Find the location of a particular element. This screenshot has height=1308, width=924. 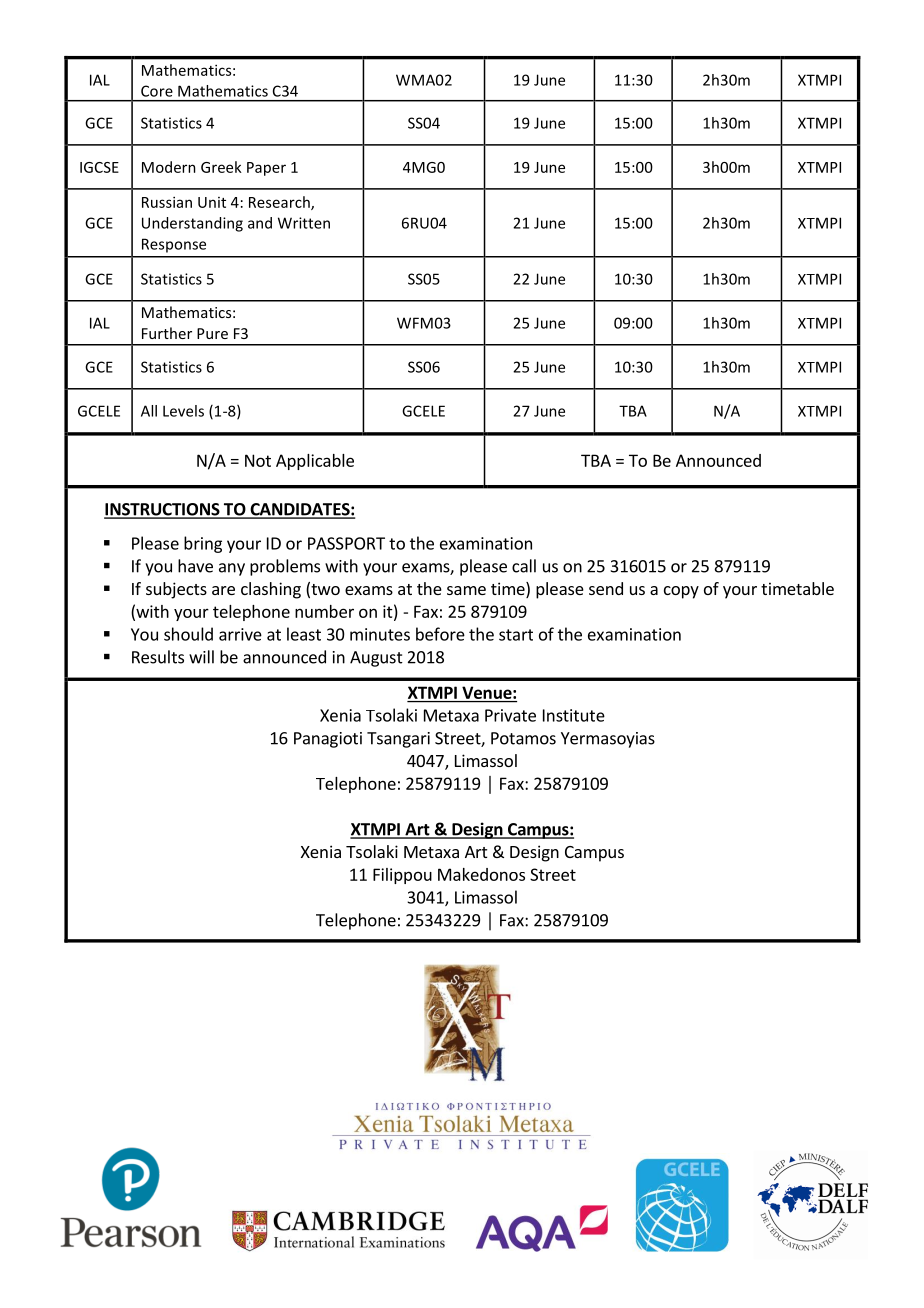

Core is located at coordinates (157, 91).
